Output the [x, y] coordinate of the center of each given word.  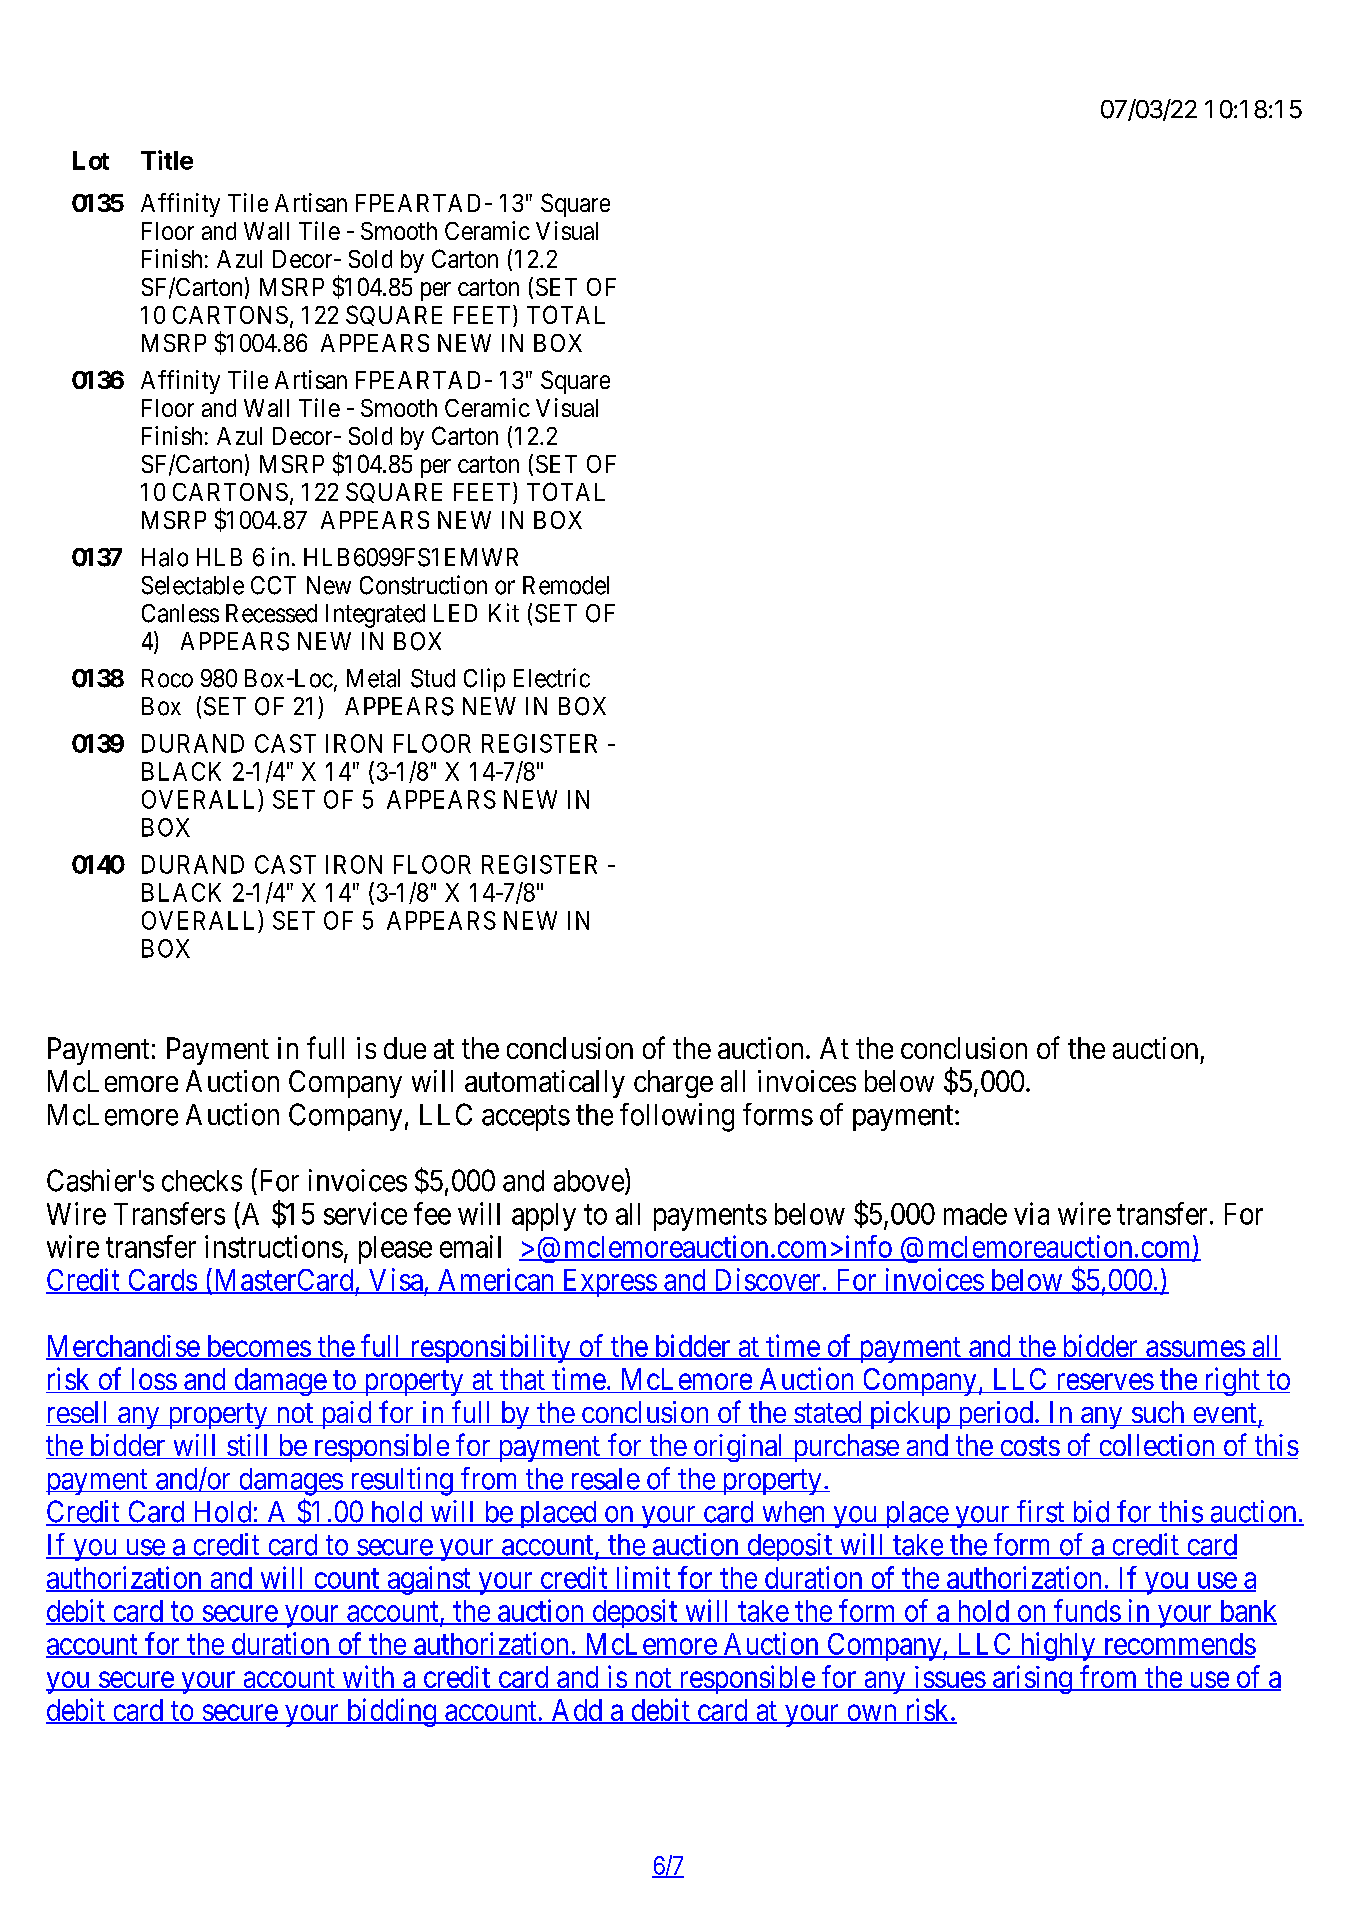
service [365, 1213]
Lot [91, 160]
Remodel [566, 585]
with [368, 1678]
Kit [504, 612]
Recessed [271, 613]
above [589, 1181]
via [1031, 1213]
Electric [552, 678]
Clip [484, 680]
